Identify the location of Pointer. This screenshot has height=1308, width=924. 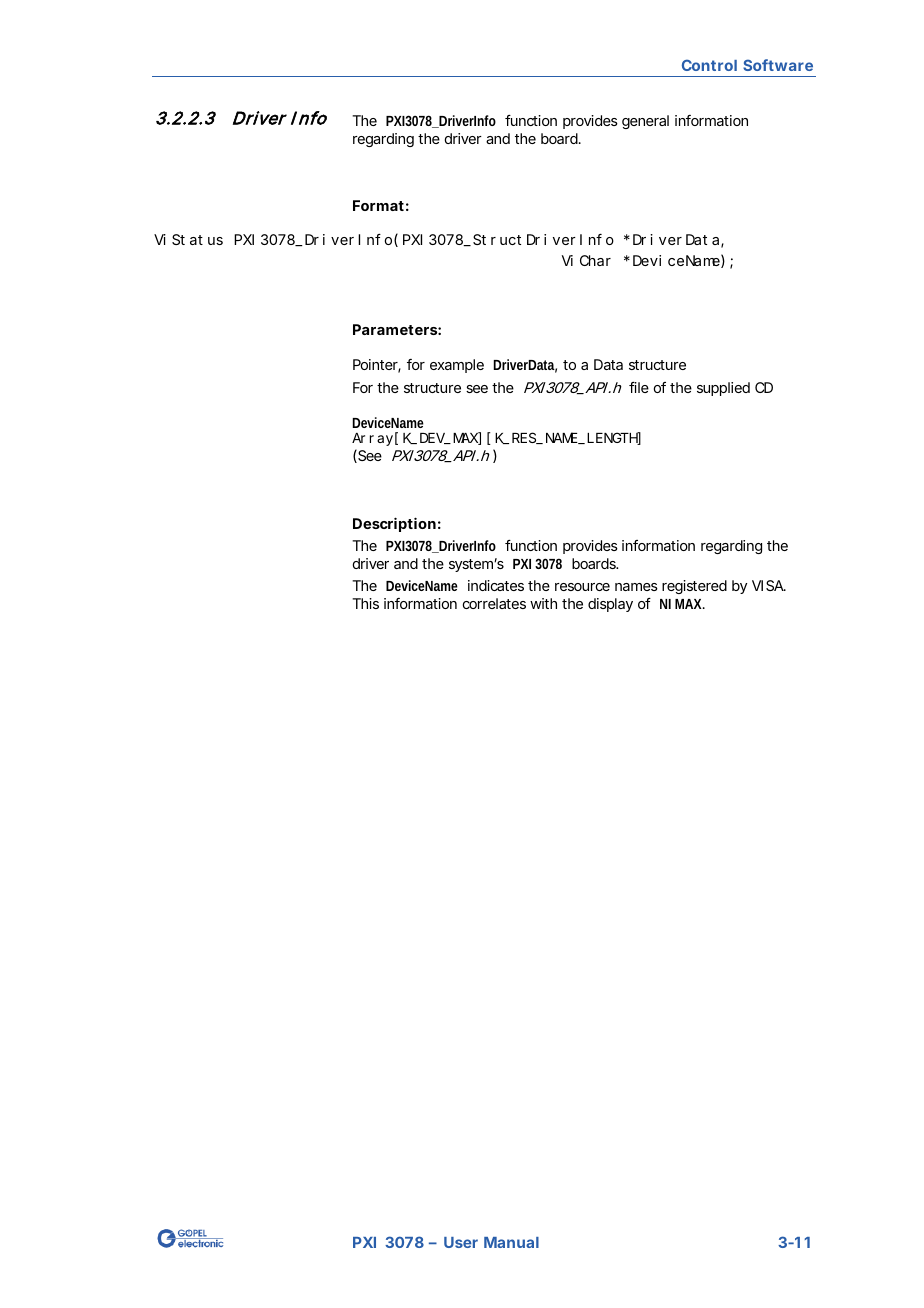
(377, 366).
